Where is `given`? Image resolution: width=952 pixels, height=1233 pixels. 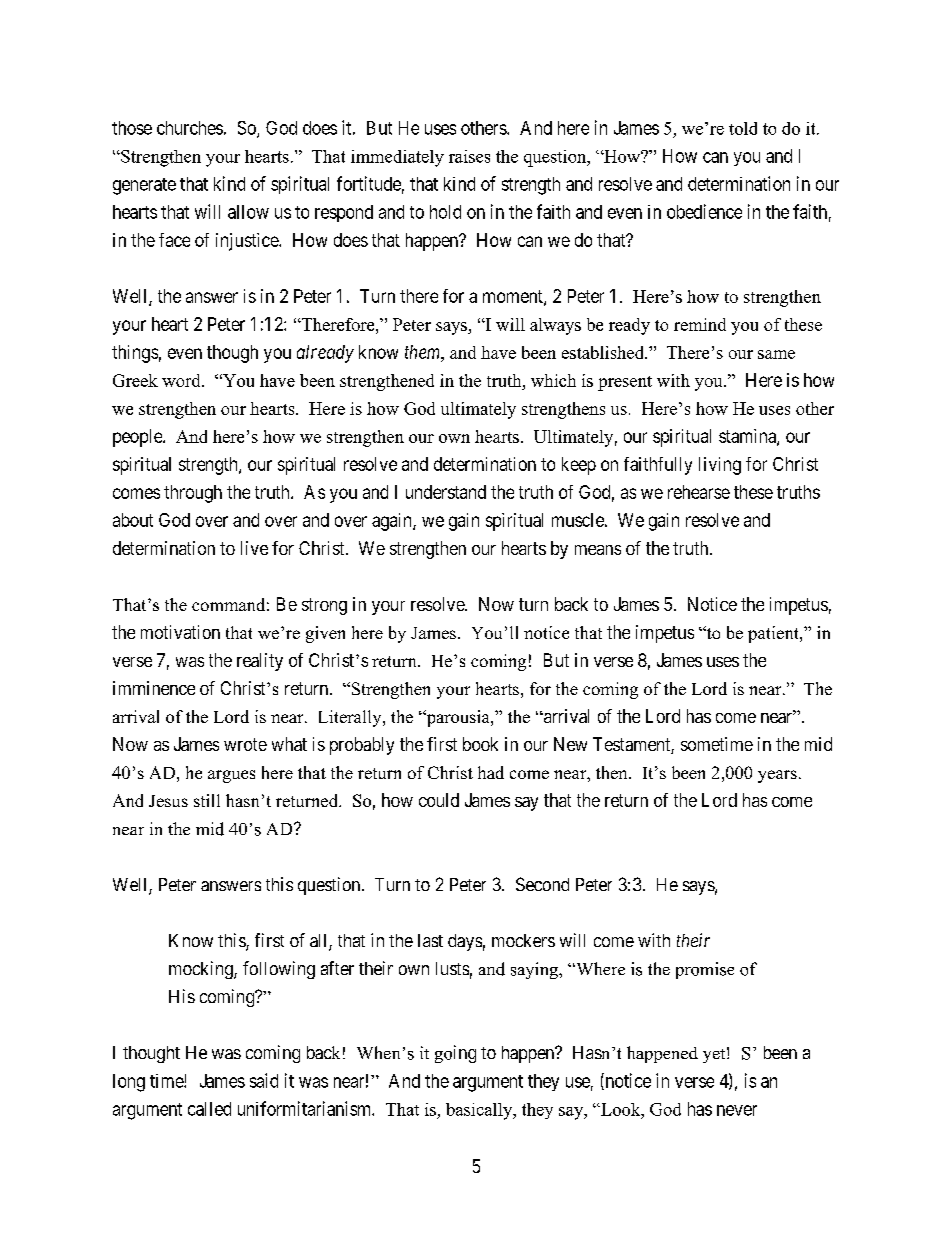
given is located at coordinates (325, 634).
